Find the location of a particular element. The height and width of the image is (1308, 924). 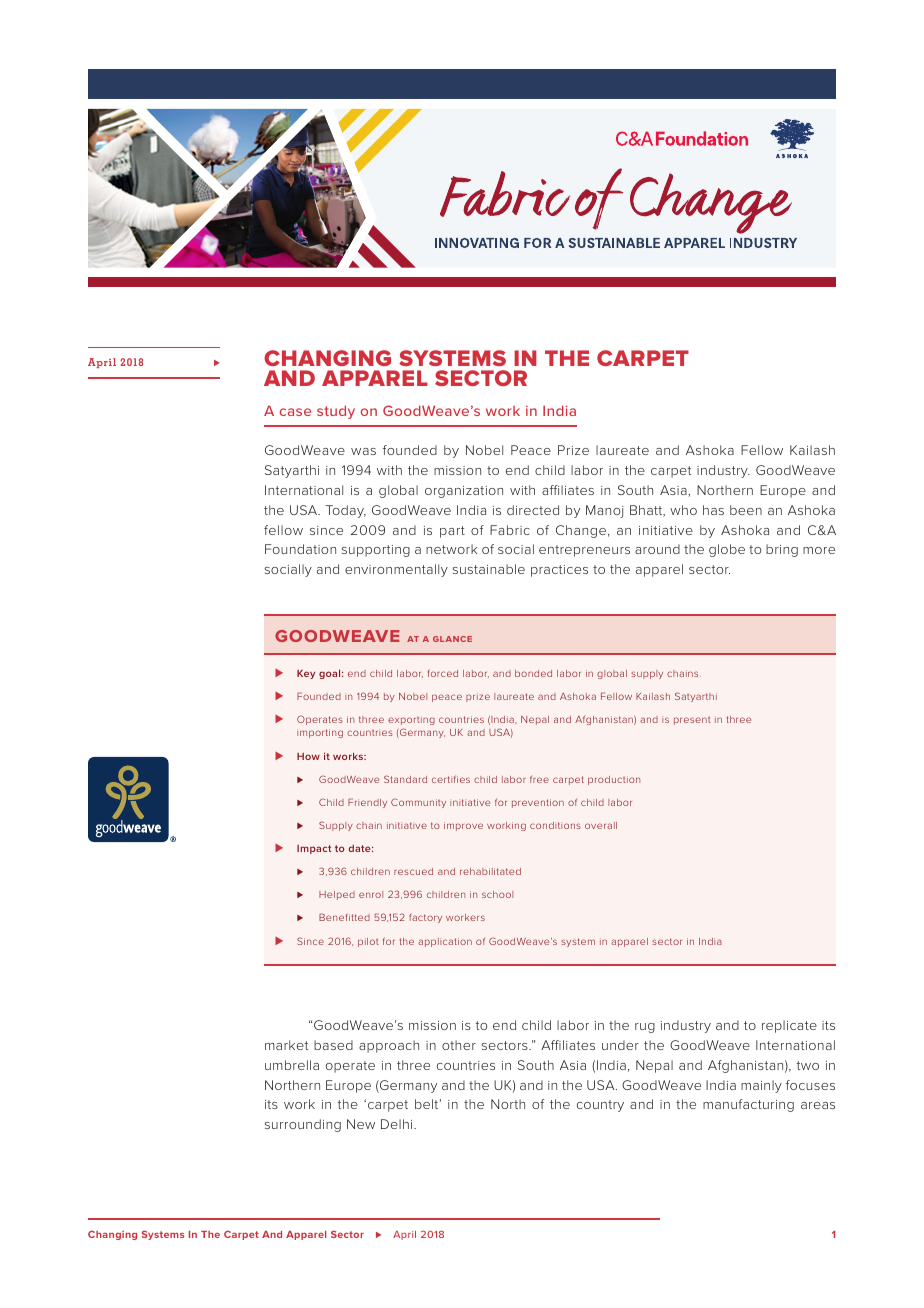

New is located at coordinates (361, 1124).
